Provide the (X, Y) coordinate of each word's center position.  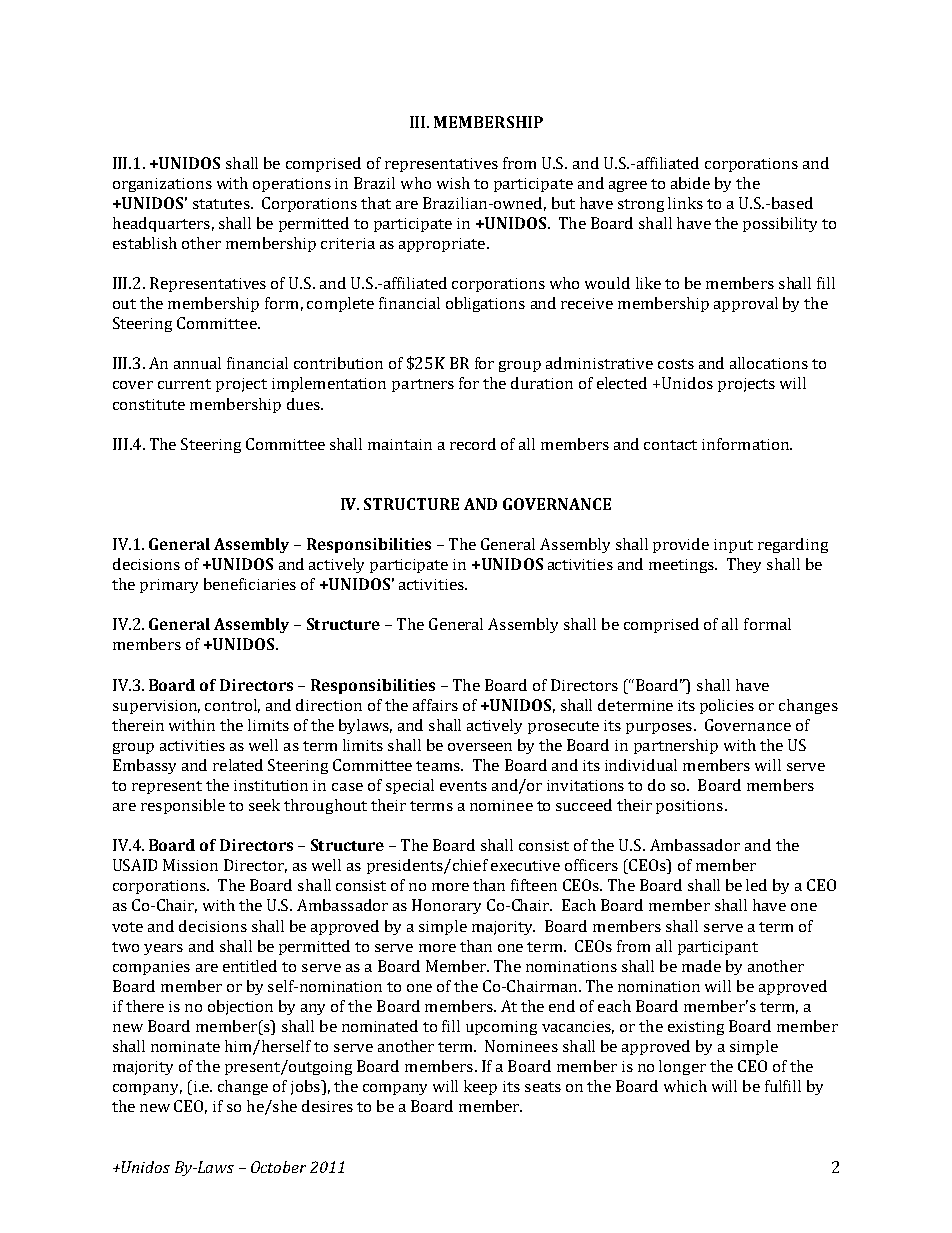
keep (480, 1087)
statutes (222, 204)
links (685, 203)
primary (169, 586)
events (463, 786)
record (473, 444)
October (278, 1167)
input (733, 546)
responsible (183, 806)
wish (453, 183)
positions (689, 807)
